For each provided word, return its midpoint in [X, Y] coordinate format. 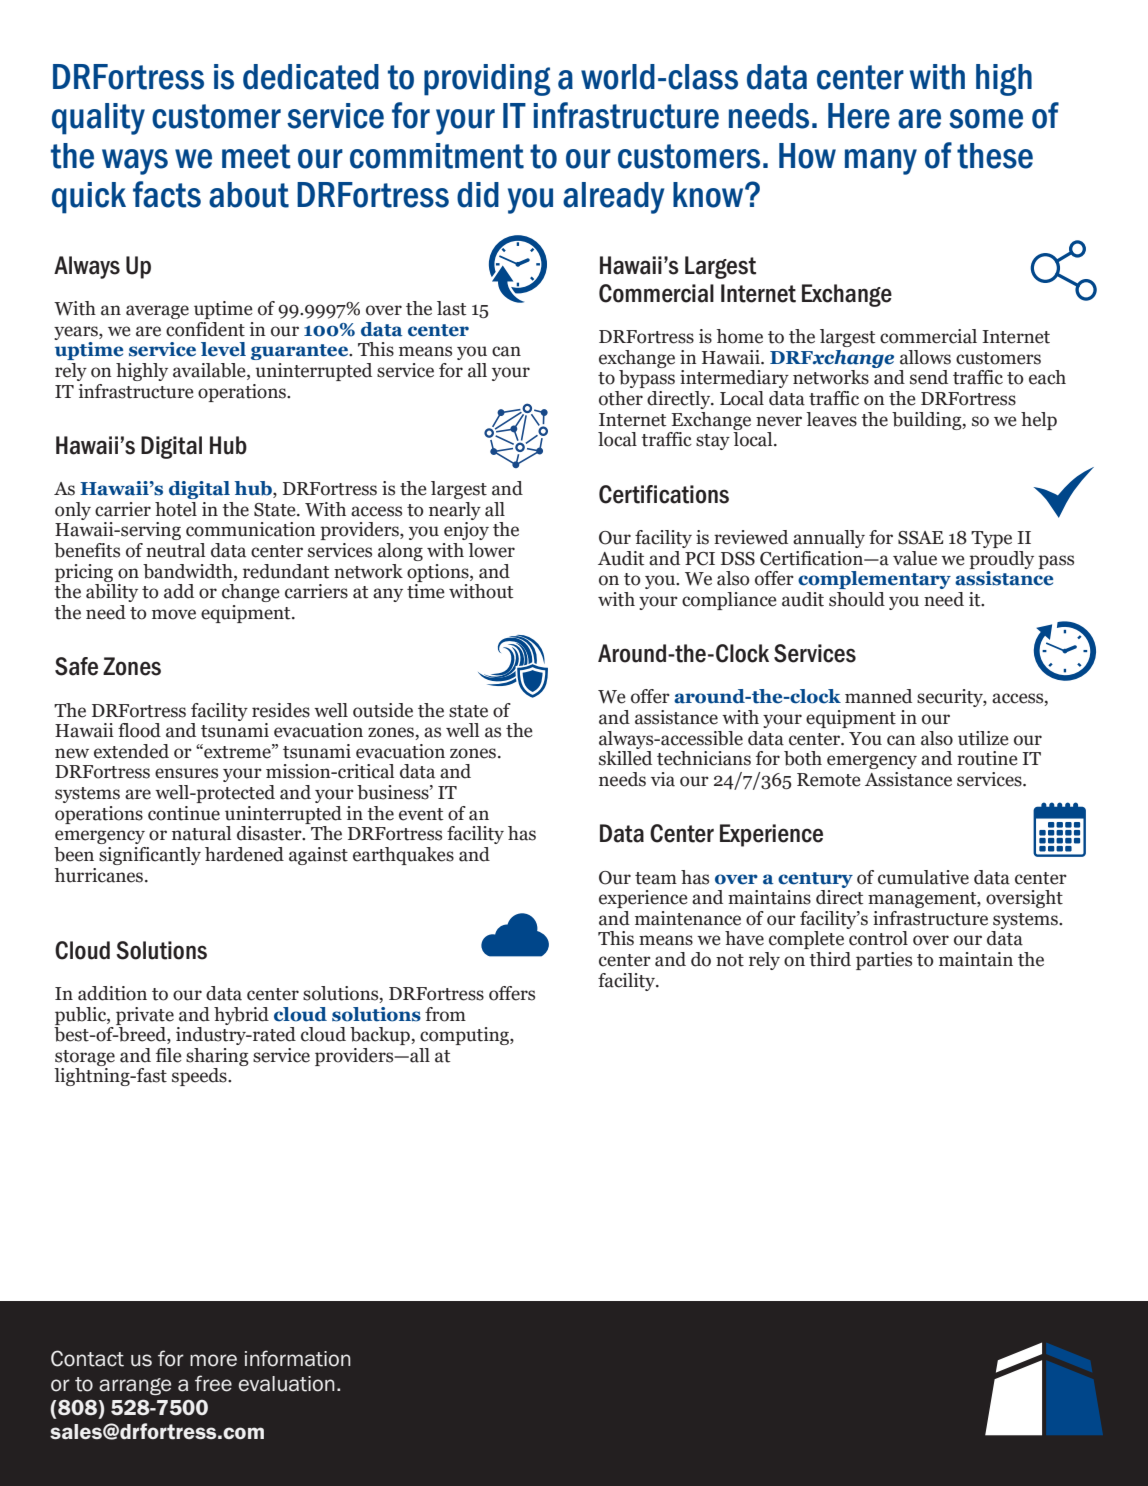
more [213, 1360]
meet [256, 156]
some [986, 119]
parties [884, 961]
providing [487, 80]
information [298, 1358]
